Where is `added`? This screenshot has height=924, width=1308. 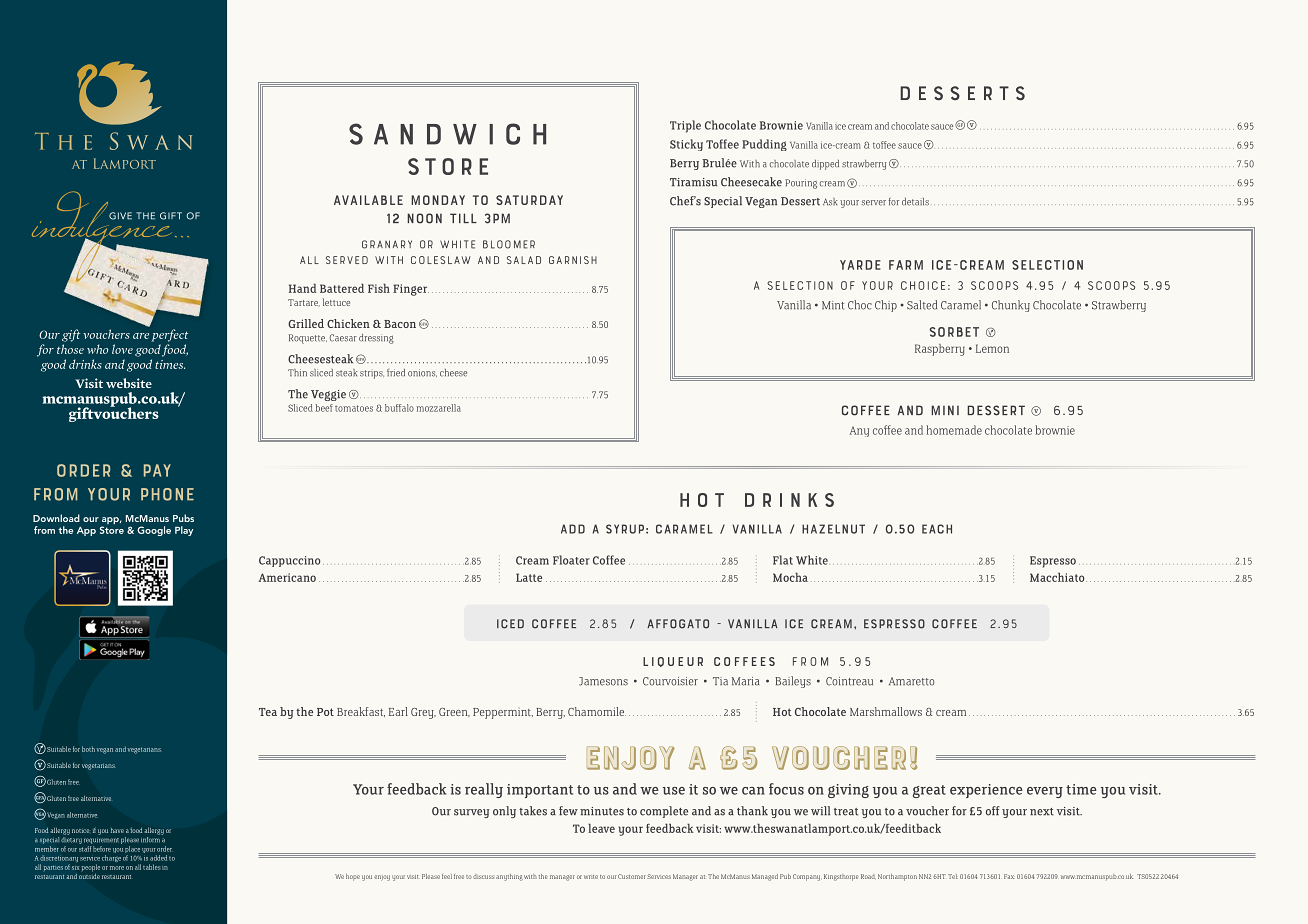 added is located at coordinates (158, 858).
